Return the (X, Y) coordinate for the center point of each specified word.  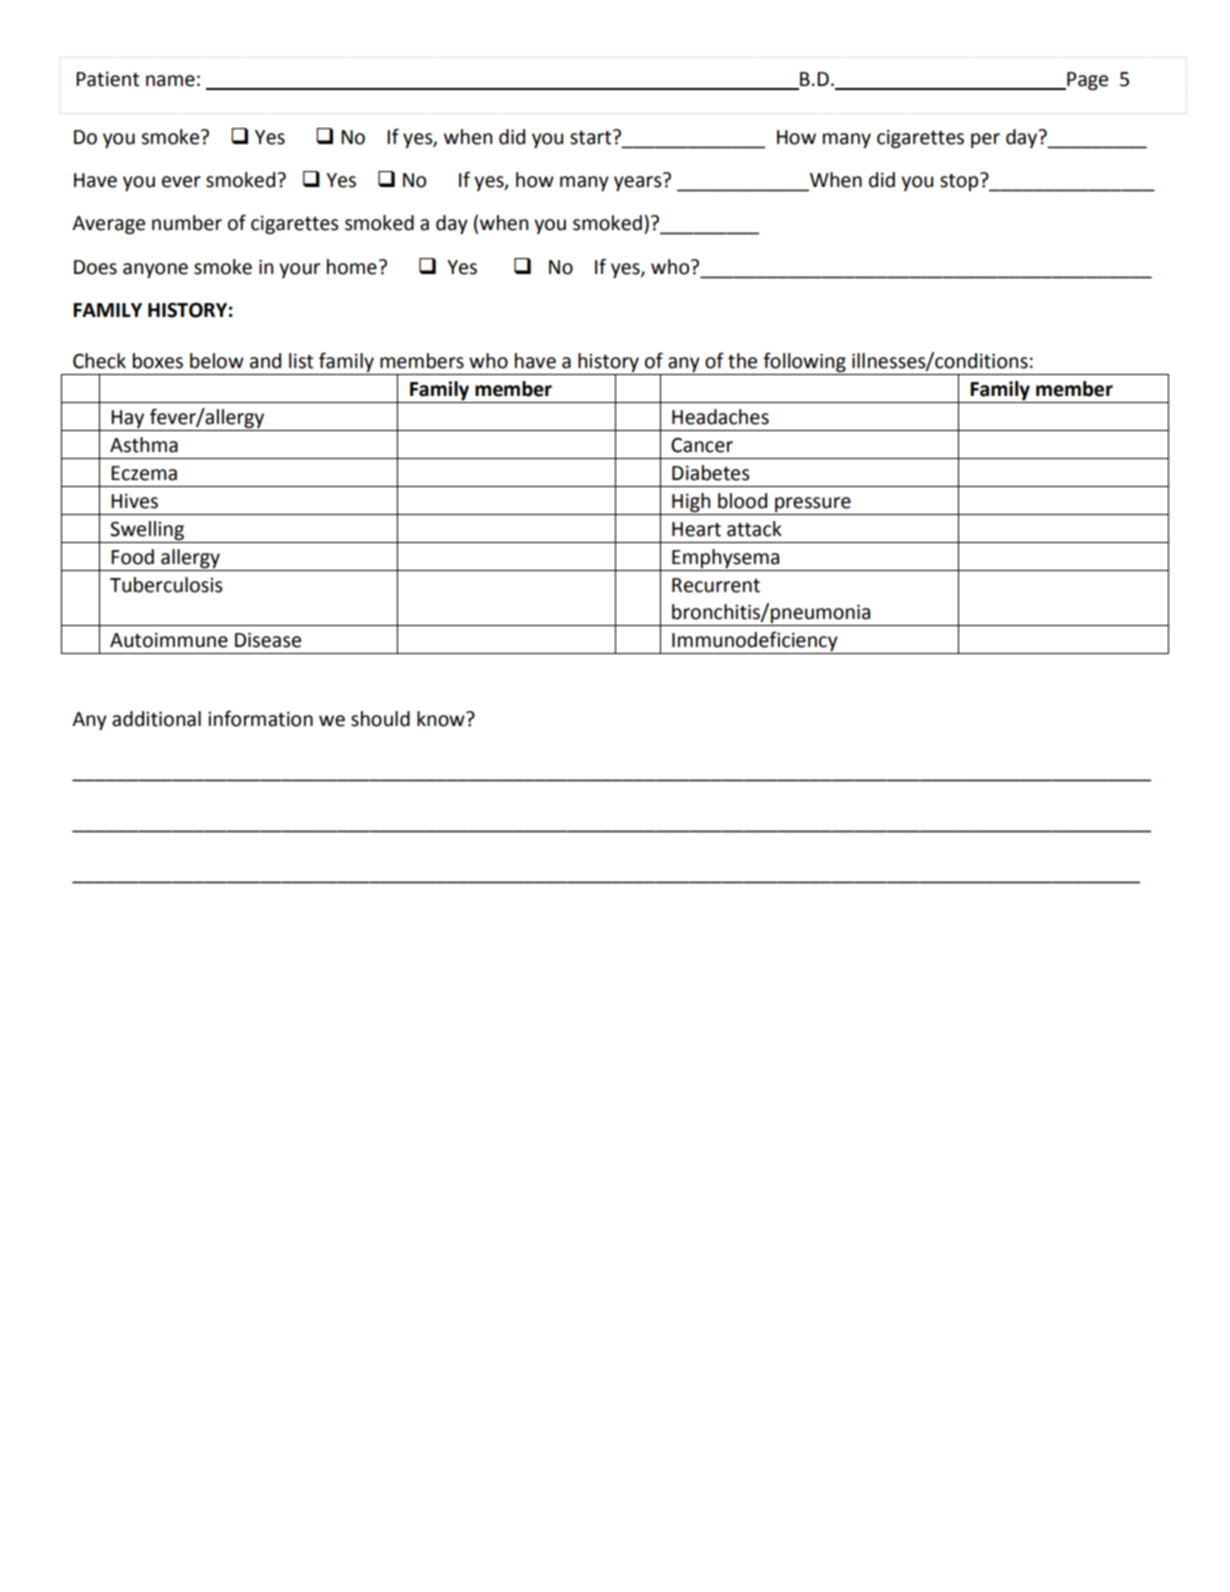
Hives (134, 501)
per (985, 140)
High (691, 502)
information (260, 718)
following (804, 362)
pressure (813, 504)
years (639, 182)
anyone (155, 270)
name (170, 81)
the (742, 361)
